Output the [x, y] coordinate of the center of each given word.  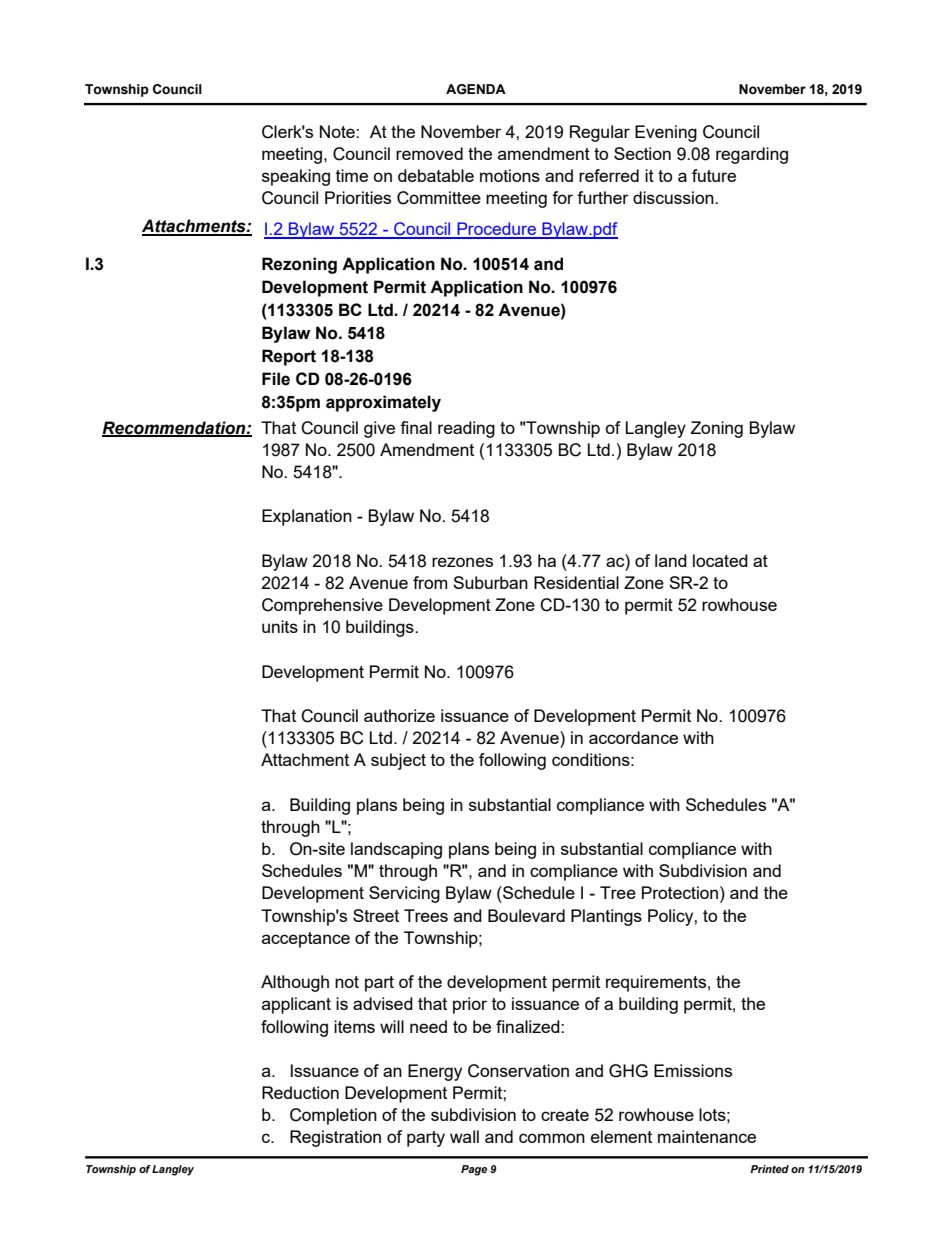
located [720, 560]
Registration [335, 1138]
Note [338, 131]
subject [398, 761]
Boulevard [526, 915]
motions [510, 175]
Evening [666, 133]
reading [466, 429]
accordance [633, 737]
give [379, 429]
